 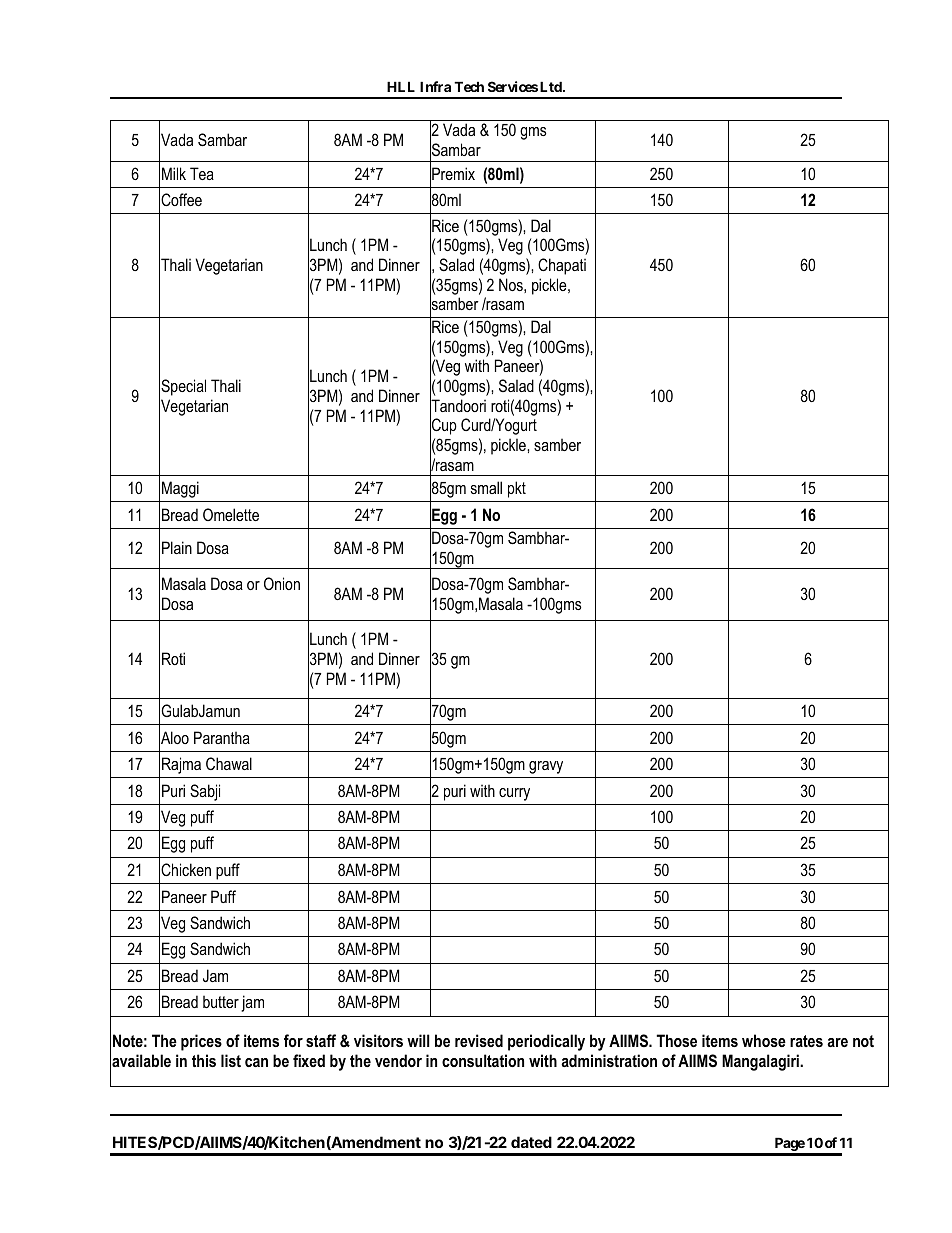 I want to click on Tea, so click(x=202, y=173).
